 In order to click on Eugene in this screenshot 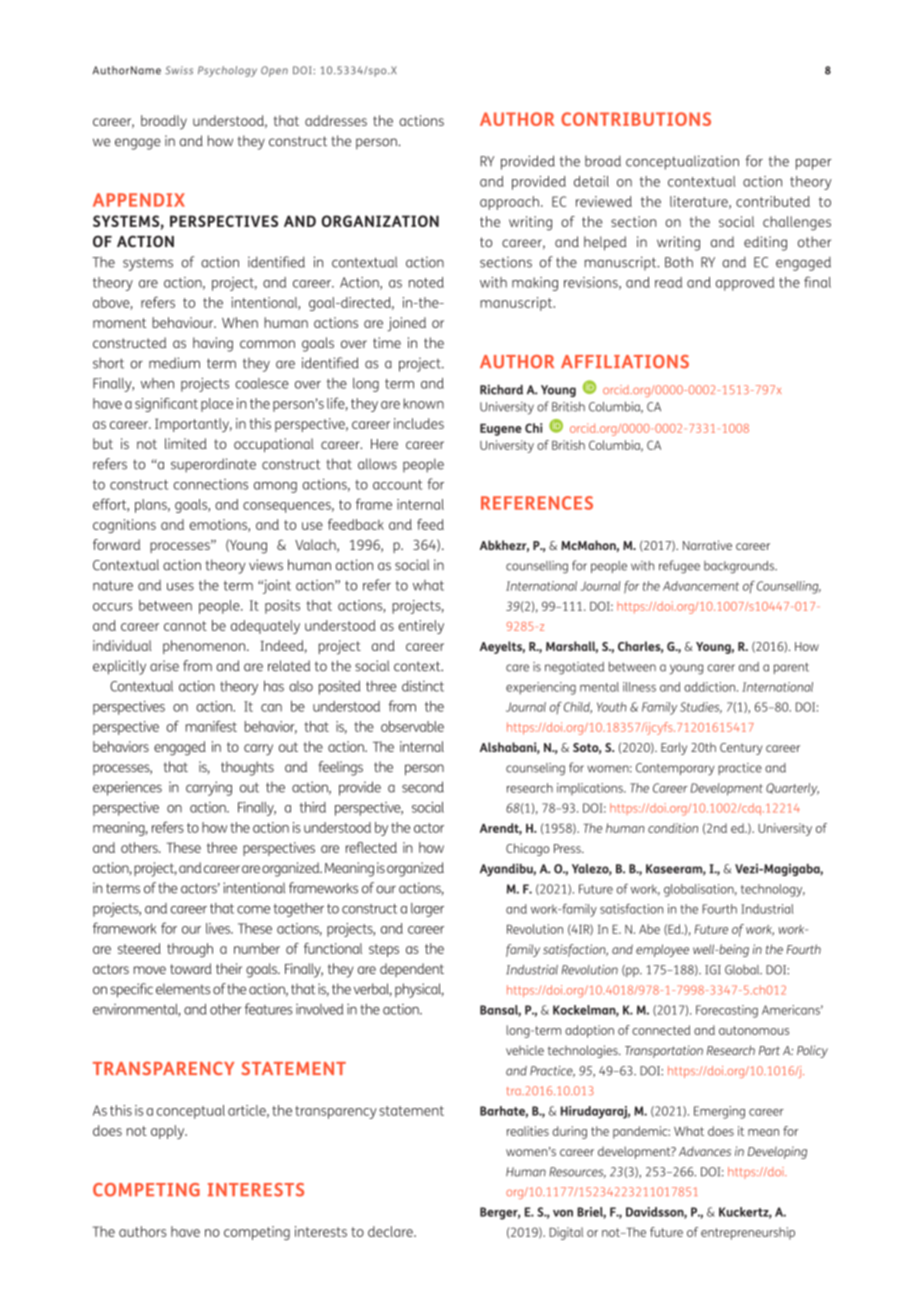, I will do `click(501, 430)`.
